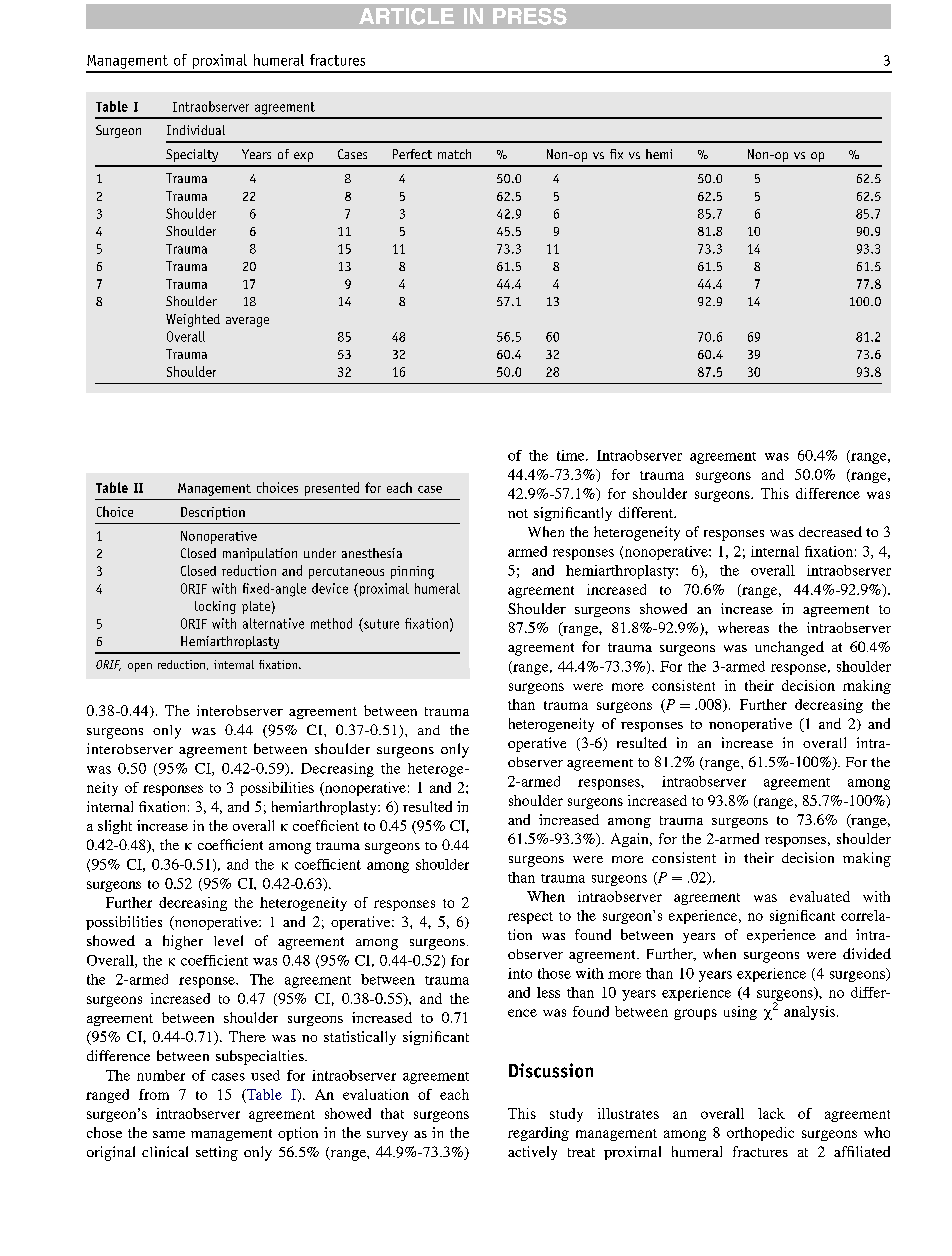  What do you see at coordinates (196, 130) in the screenshot?
I see `Individual` at bounding box center [196, 130].
